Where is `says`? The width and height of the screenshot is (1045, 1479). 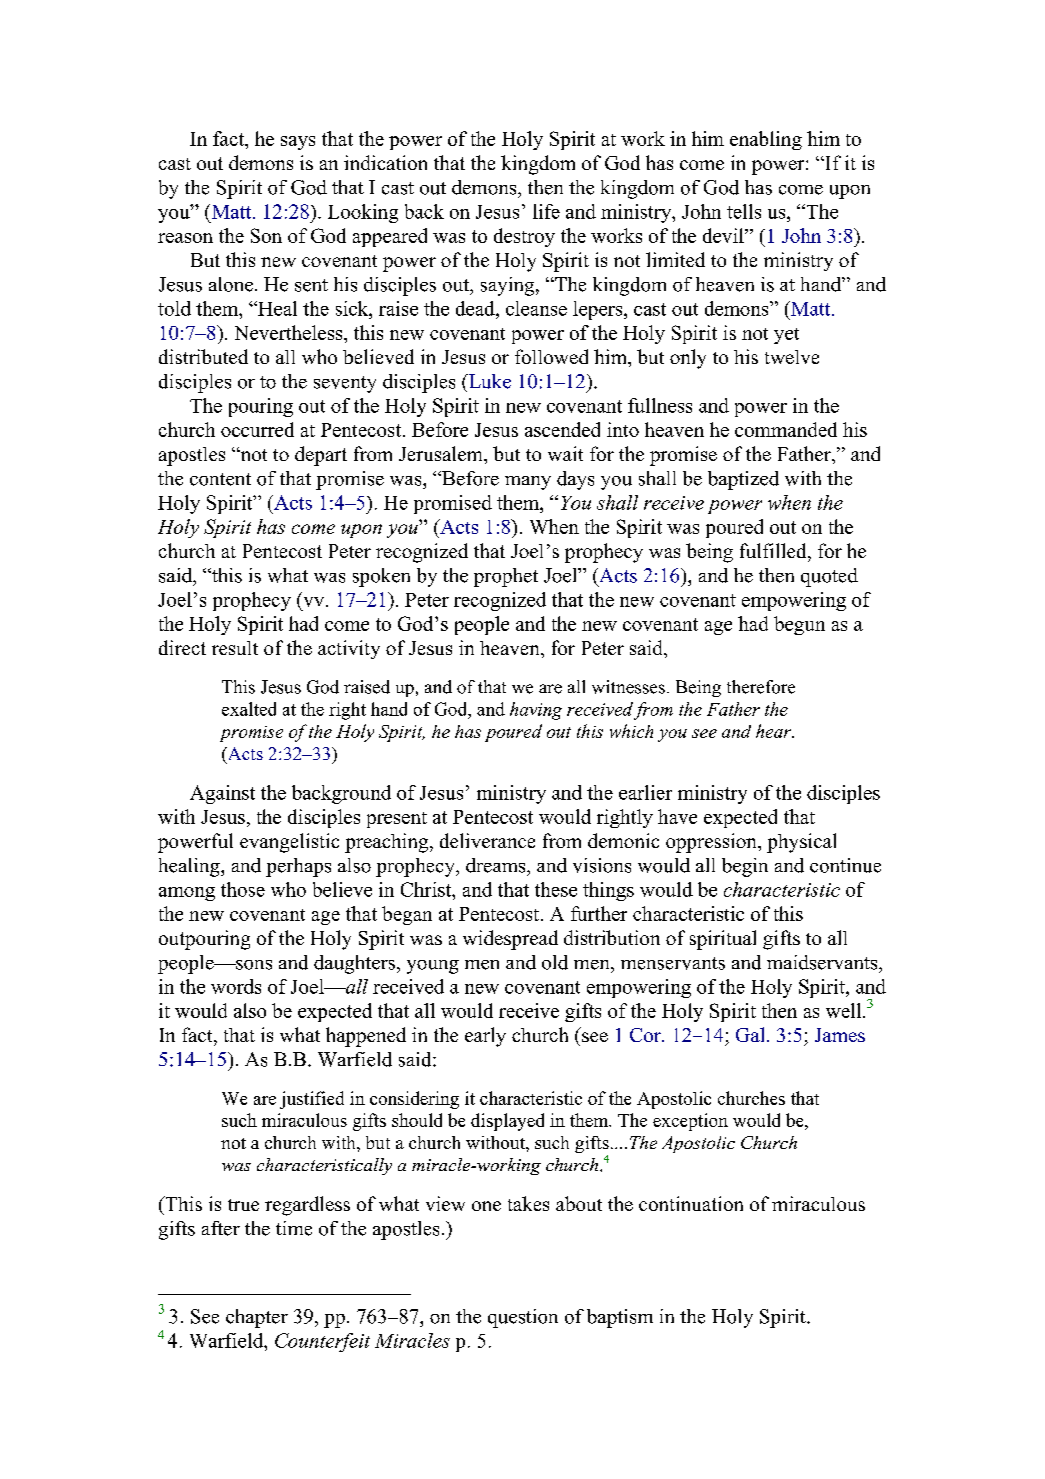
says is located at coordinates (298, 143).
